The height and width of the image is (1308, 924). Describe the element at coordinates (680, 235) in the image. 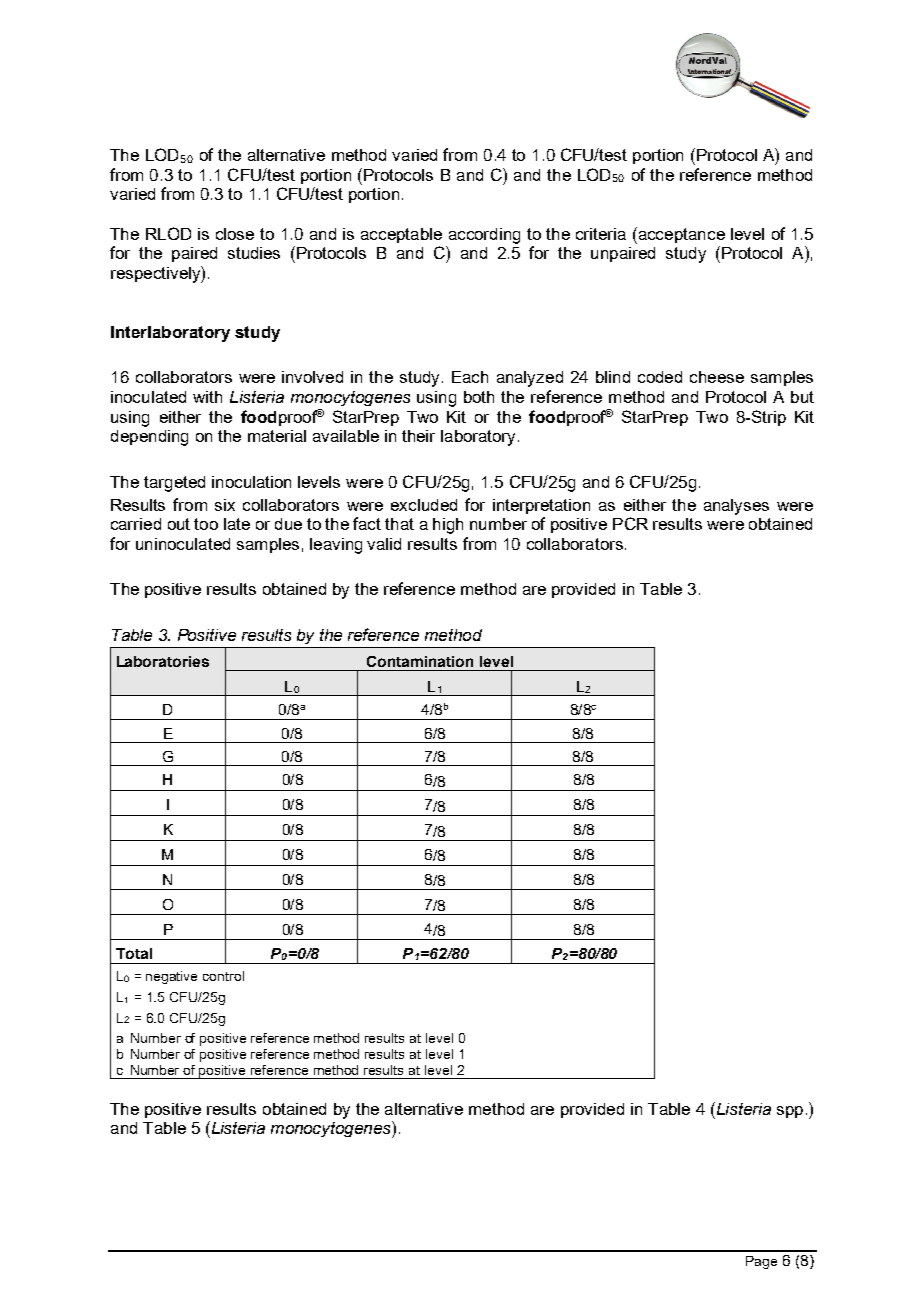

I see `acceptance` at that location.
